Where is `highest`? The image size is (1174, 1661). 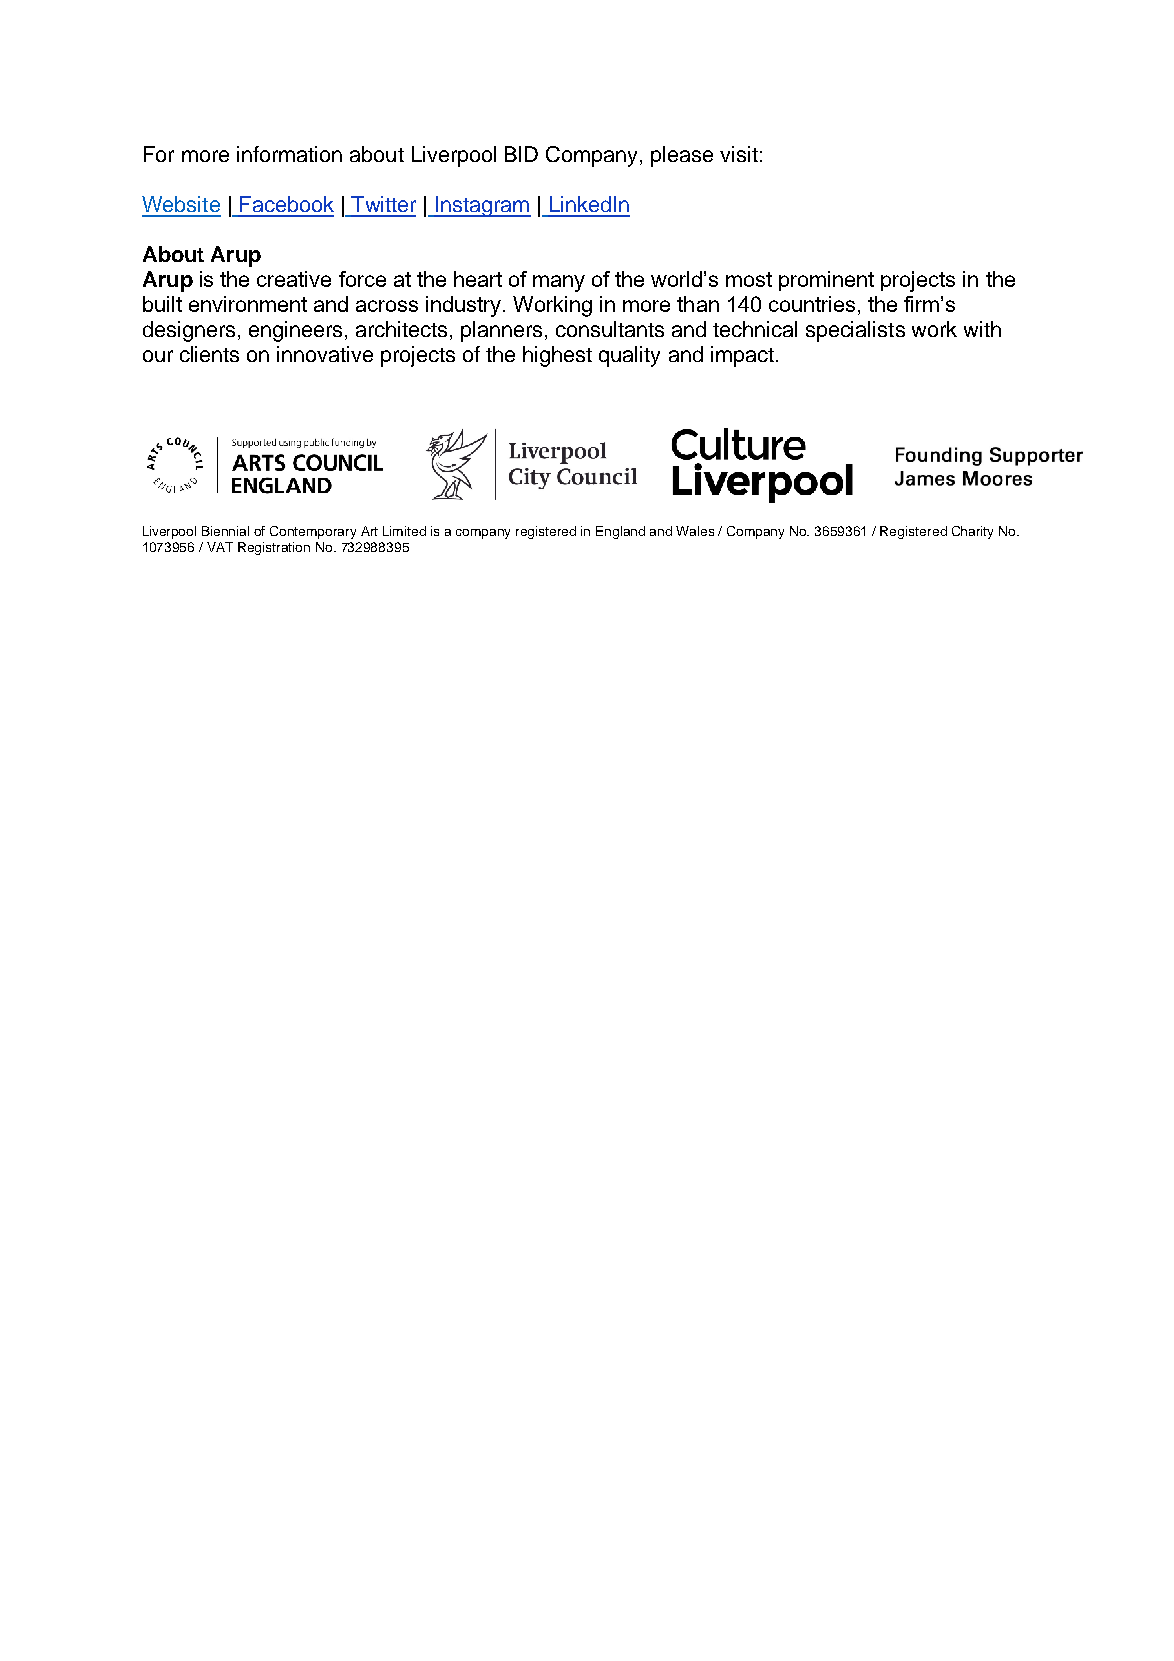 highest is located at coordinates (557, 356).
